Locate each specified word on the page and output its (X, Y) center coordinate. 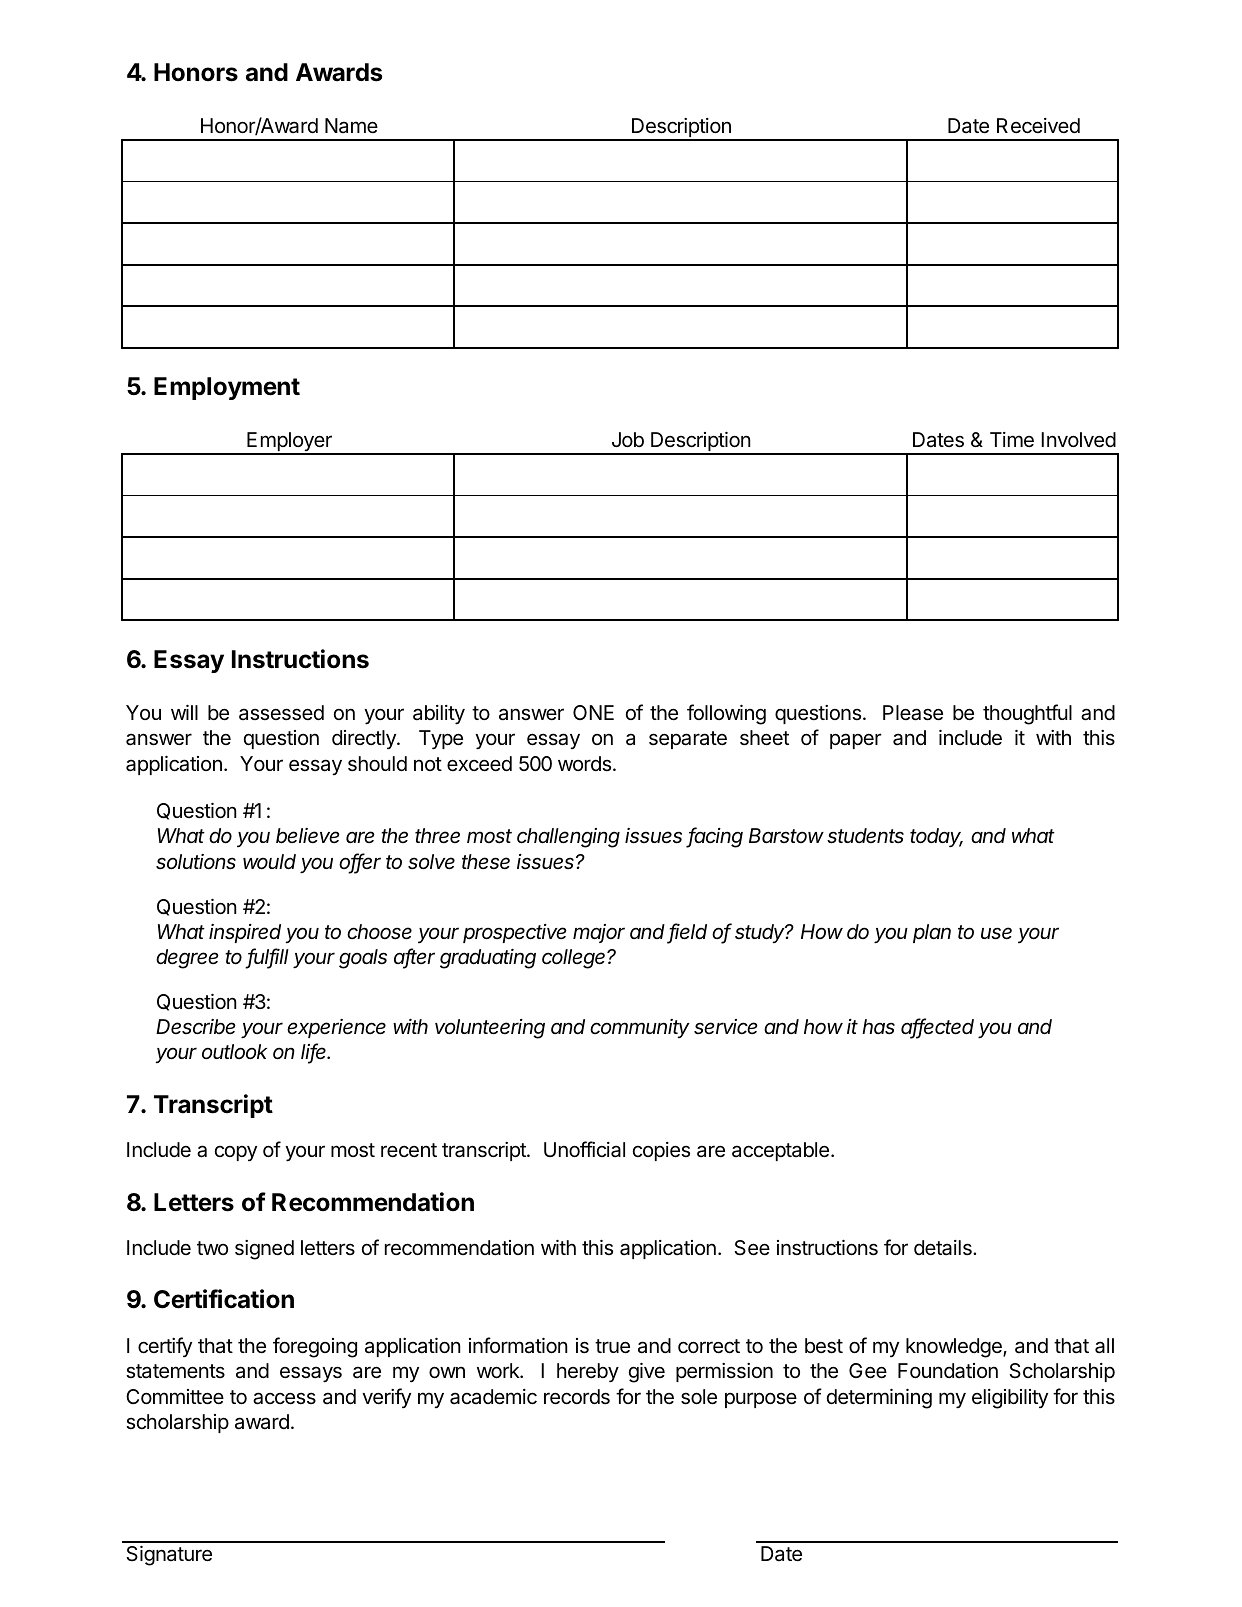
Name (351, 125)
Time (1012, 440)
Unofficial (584, 1149)
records (577, 1397)
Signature (169, 1556)
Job (628, 439)
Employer (289, 443)
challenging (568, 838)
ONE (593, 712)
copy (236, 1153)
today (936, 837)
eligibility (1010, 1399)
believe (308, 836)
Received (1038, 126)
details (944, 1248)
